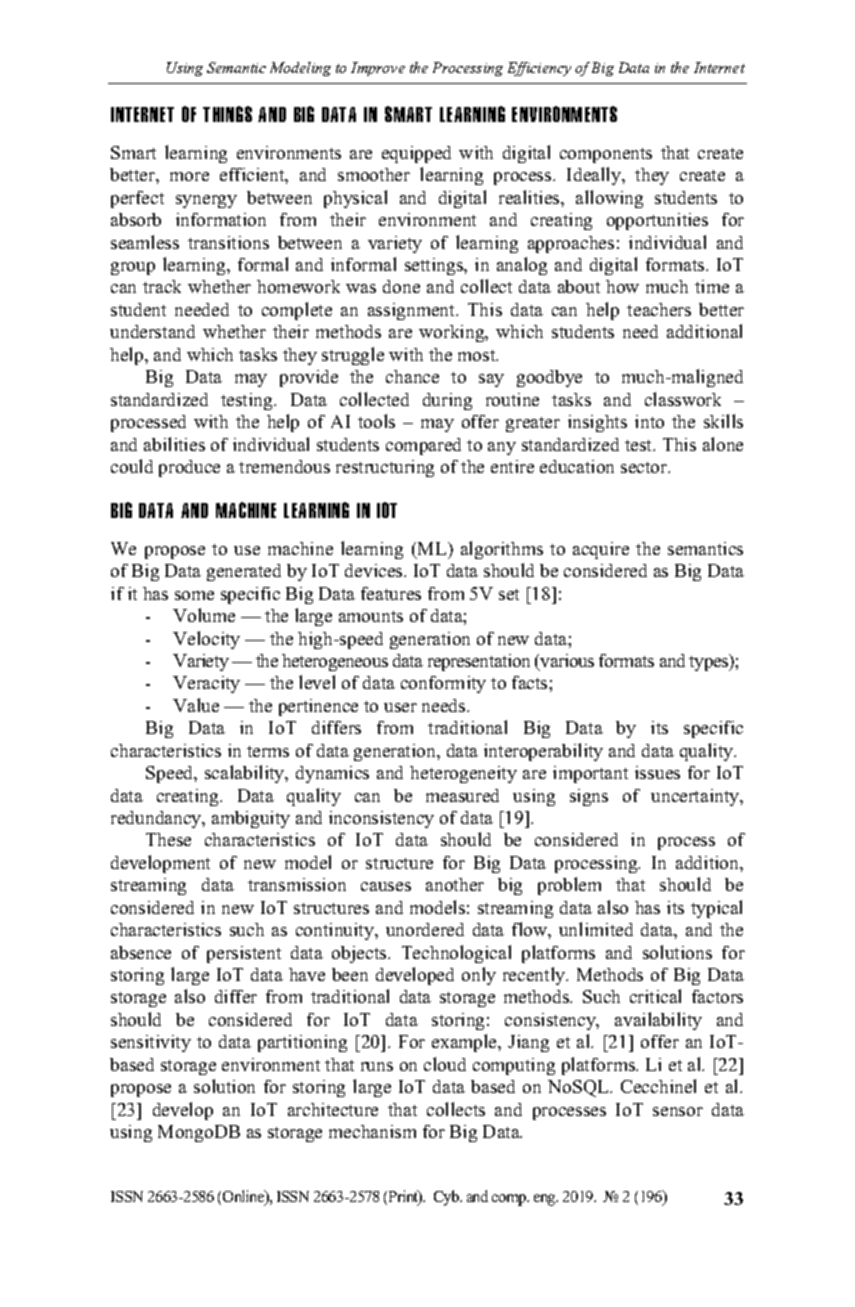 This screenshot has height=1307, width=855. I want to click on issues, so click(657, 772).
